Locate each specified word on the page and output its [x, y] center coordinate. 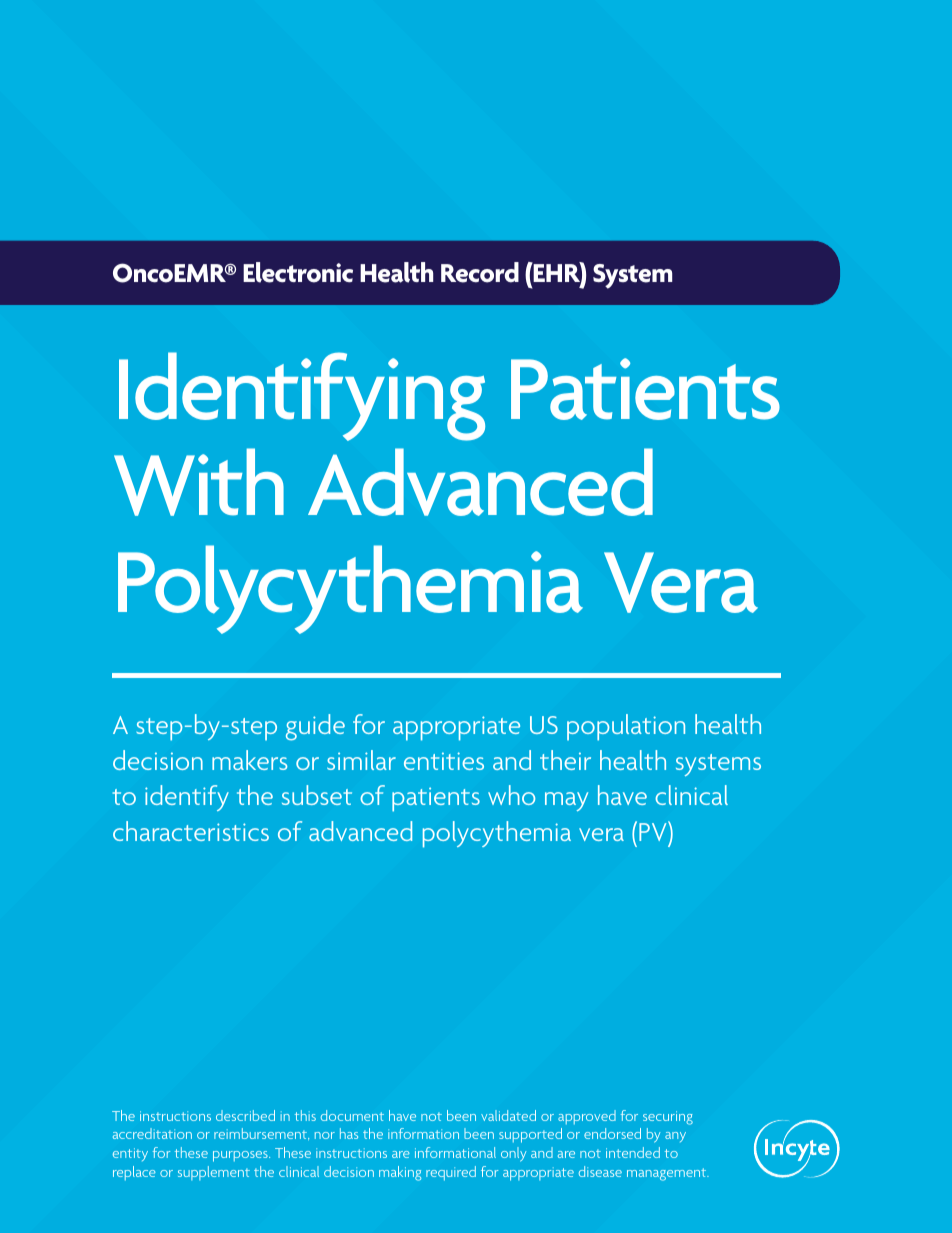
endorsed [612, 1133]
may [566, 801]
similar [361, 760]
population [626, 727]
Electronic [298, 272]
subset [317, 795]
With [199, 482]
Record [480, 272]
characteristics [191, 831]
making [400, 1173]
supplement [214, 1173]
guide [315, 727]
